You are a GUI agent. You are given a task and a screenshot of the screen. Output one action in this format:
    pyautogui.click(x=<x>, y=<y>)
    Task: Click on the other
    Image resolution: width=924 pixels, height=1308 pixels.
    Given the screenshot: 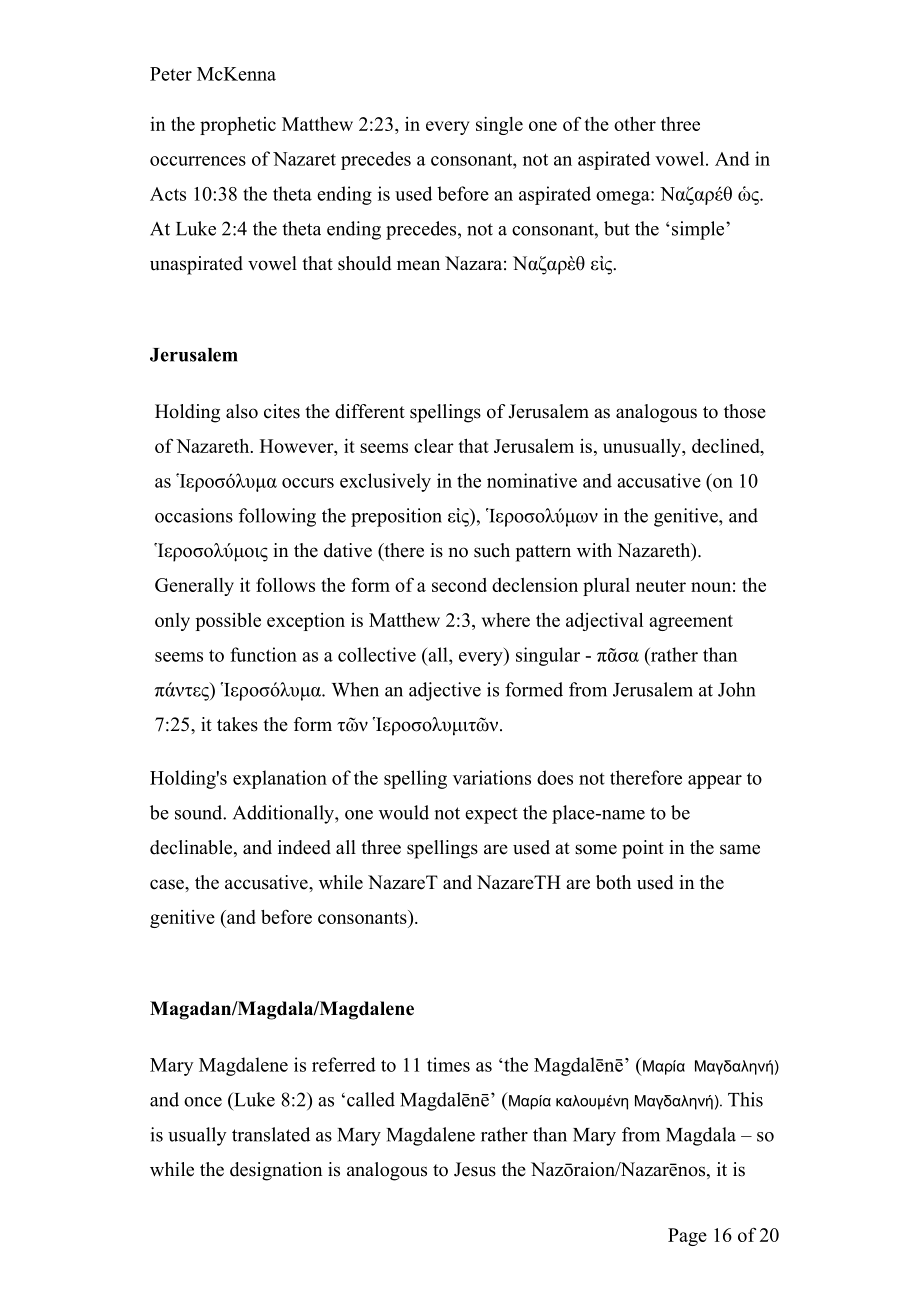 What is the action you would take?
    pyautogui.click(x=635, y=123)
